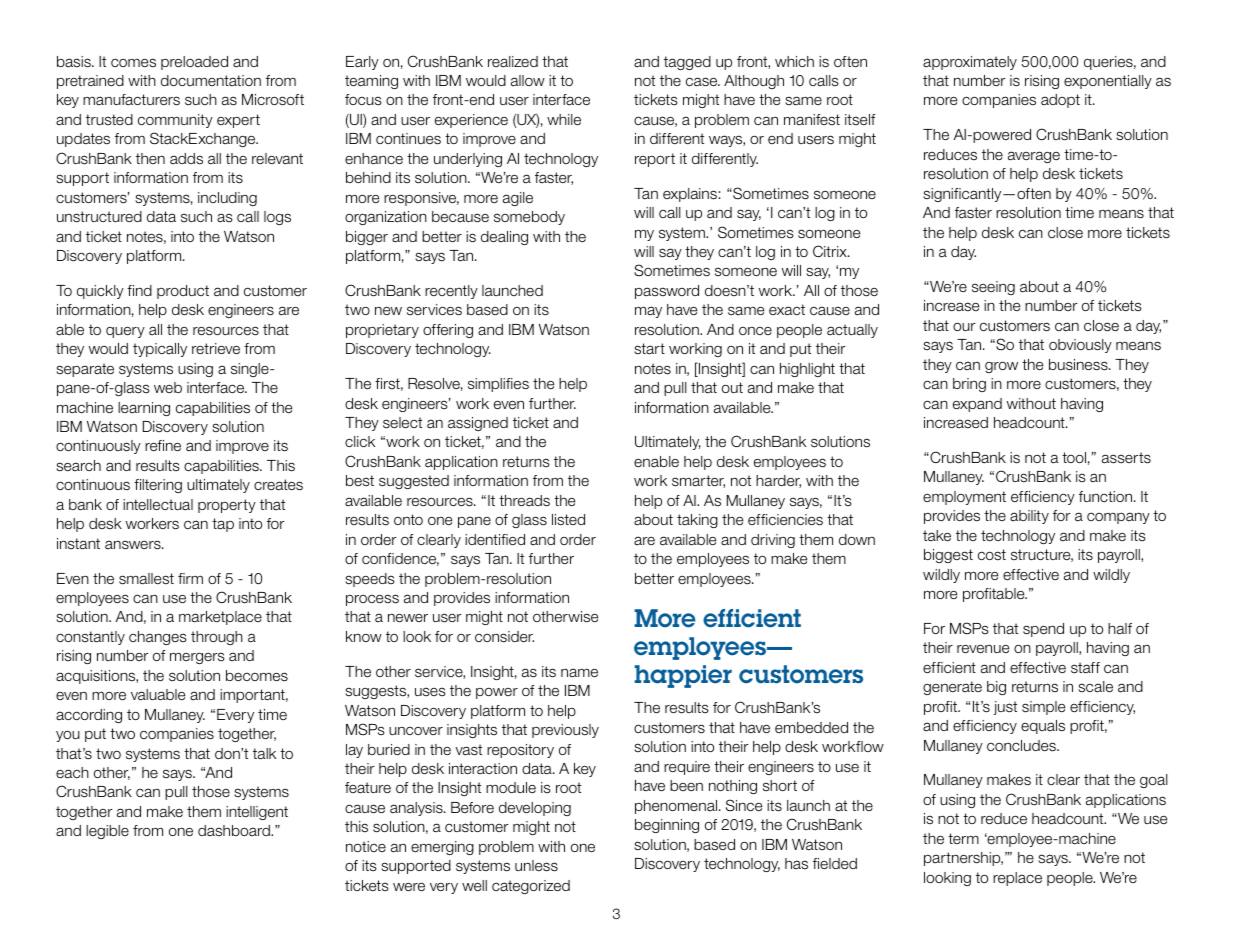 This page has height=952, width=1233. What do you see at coordinates (1017, 879) in the page?
I see `replace` at bounding box center [1017, 879].
